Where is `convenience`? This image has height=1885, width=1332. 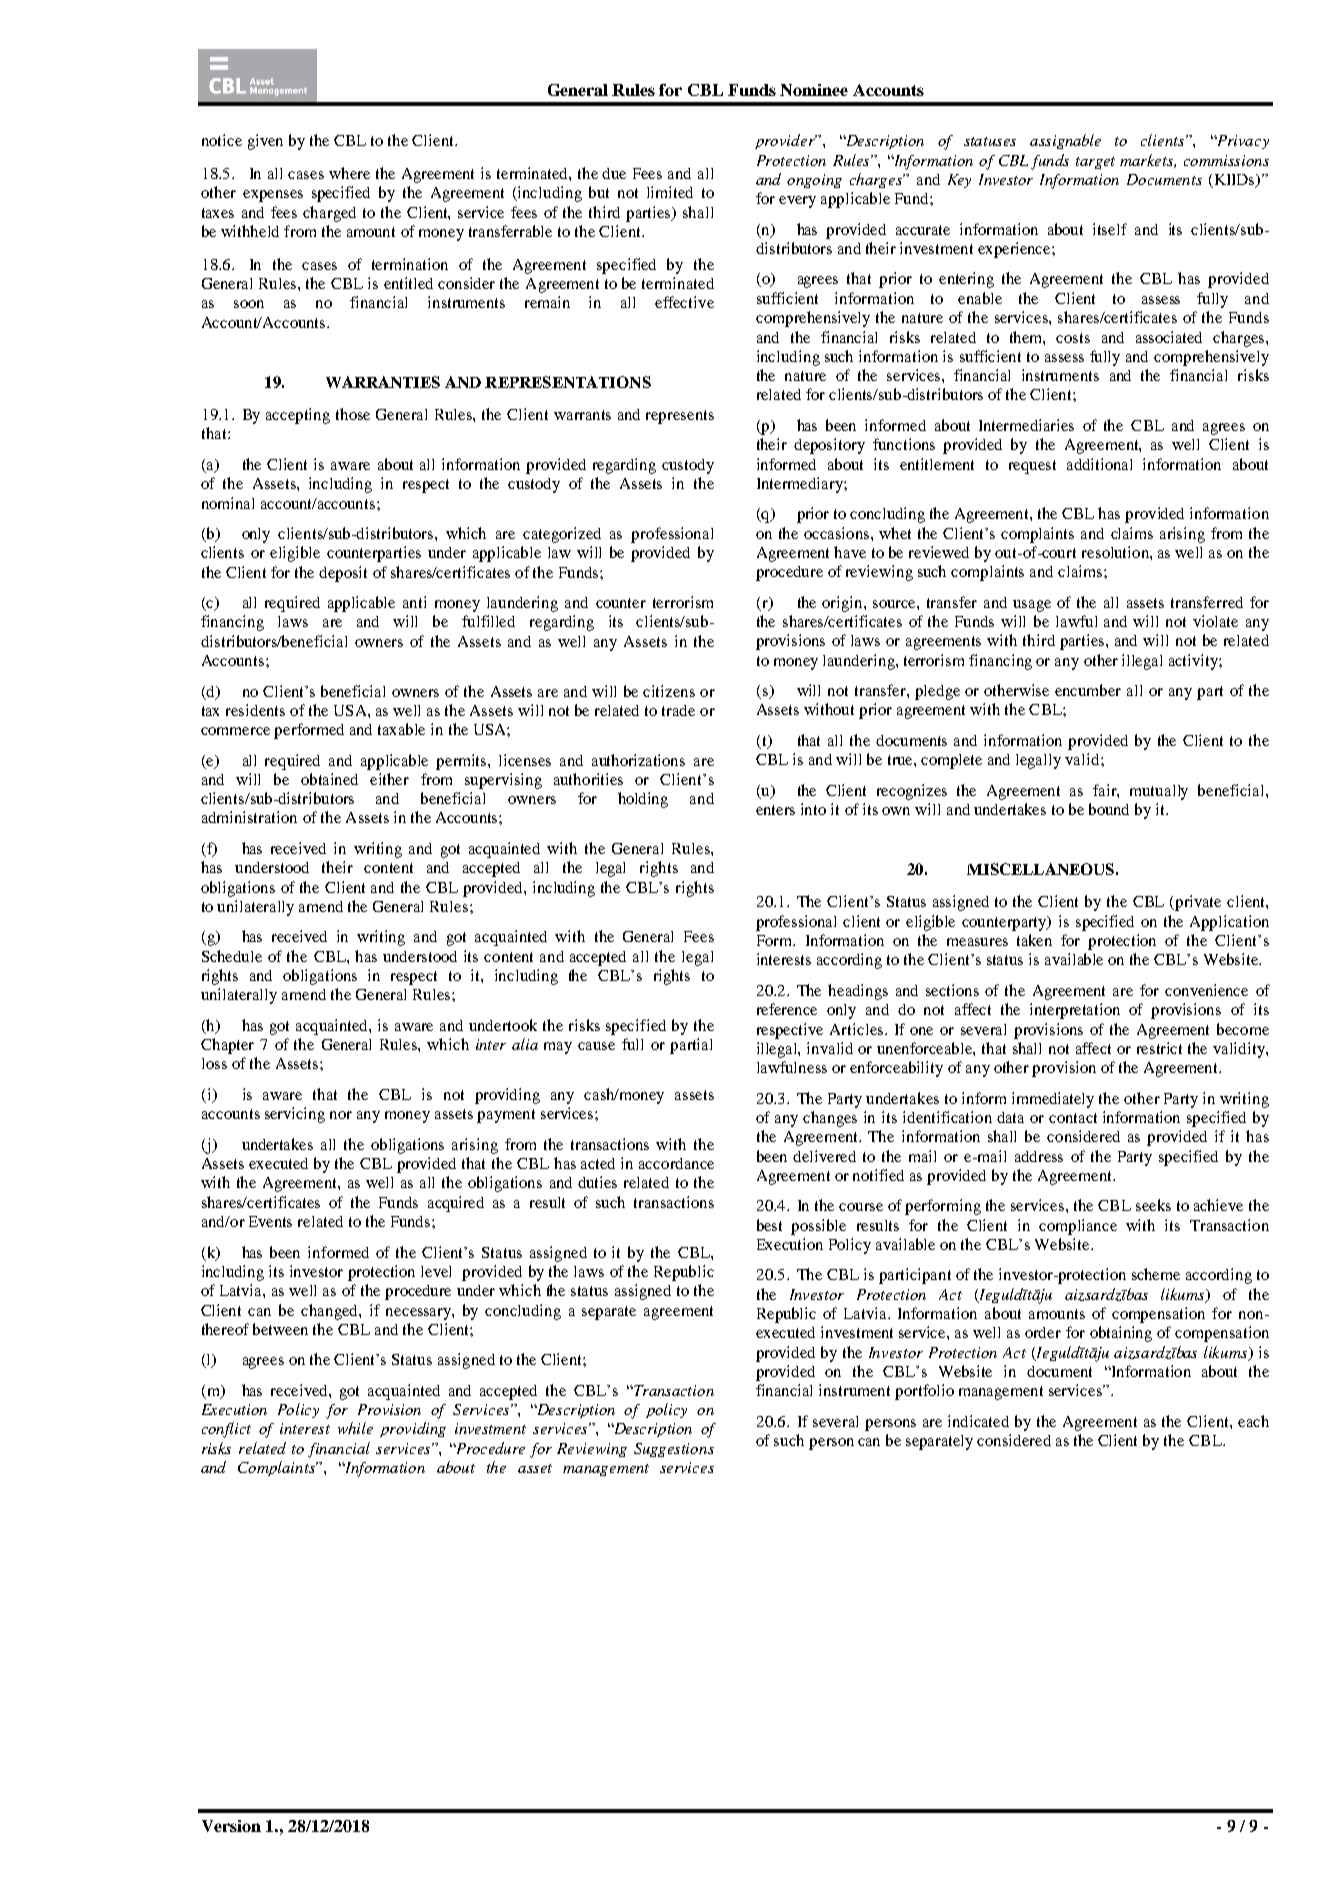 convenience is located at coordinates (1206, 990).
